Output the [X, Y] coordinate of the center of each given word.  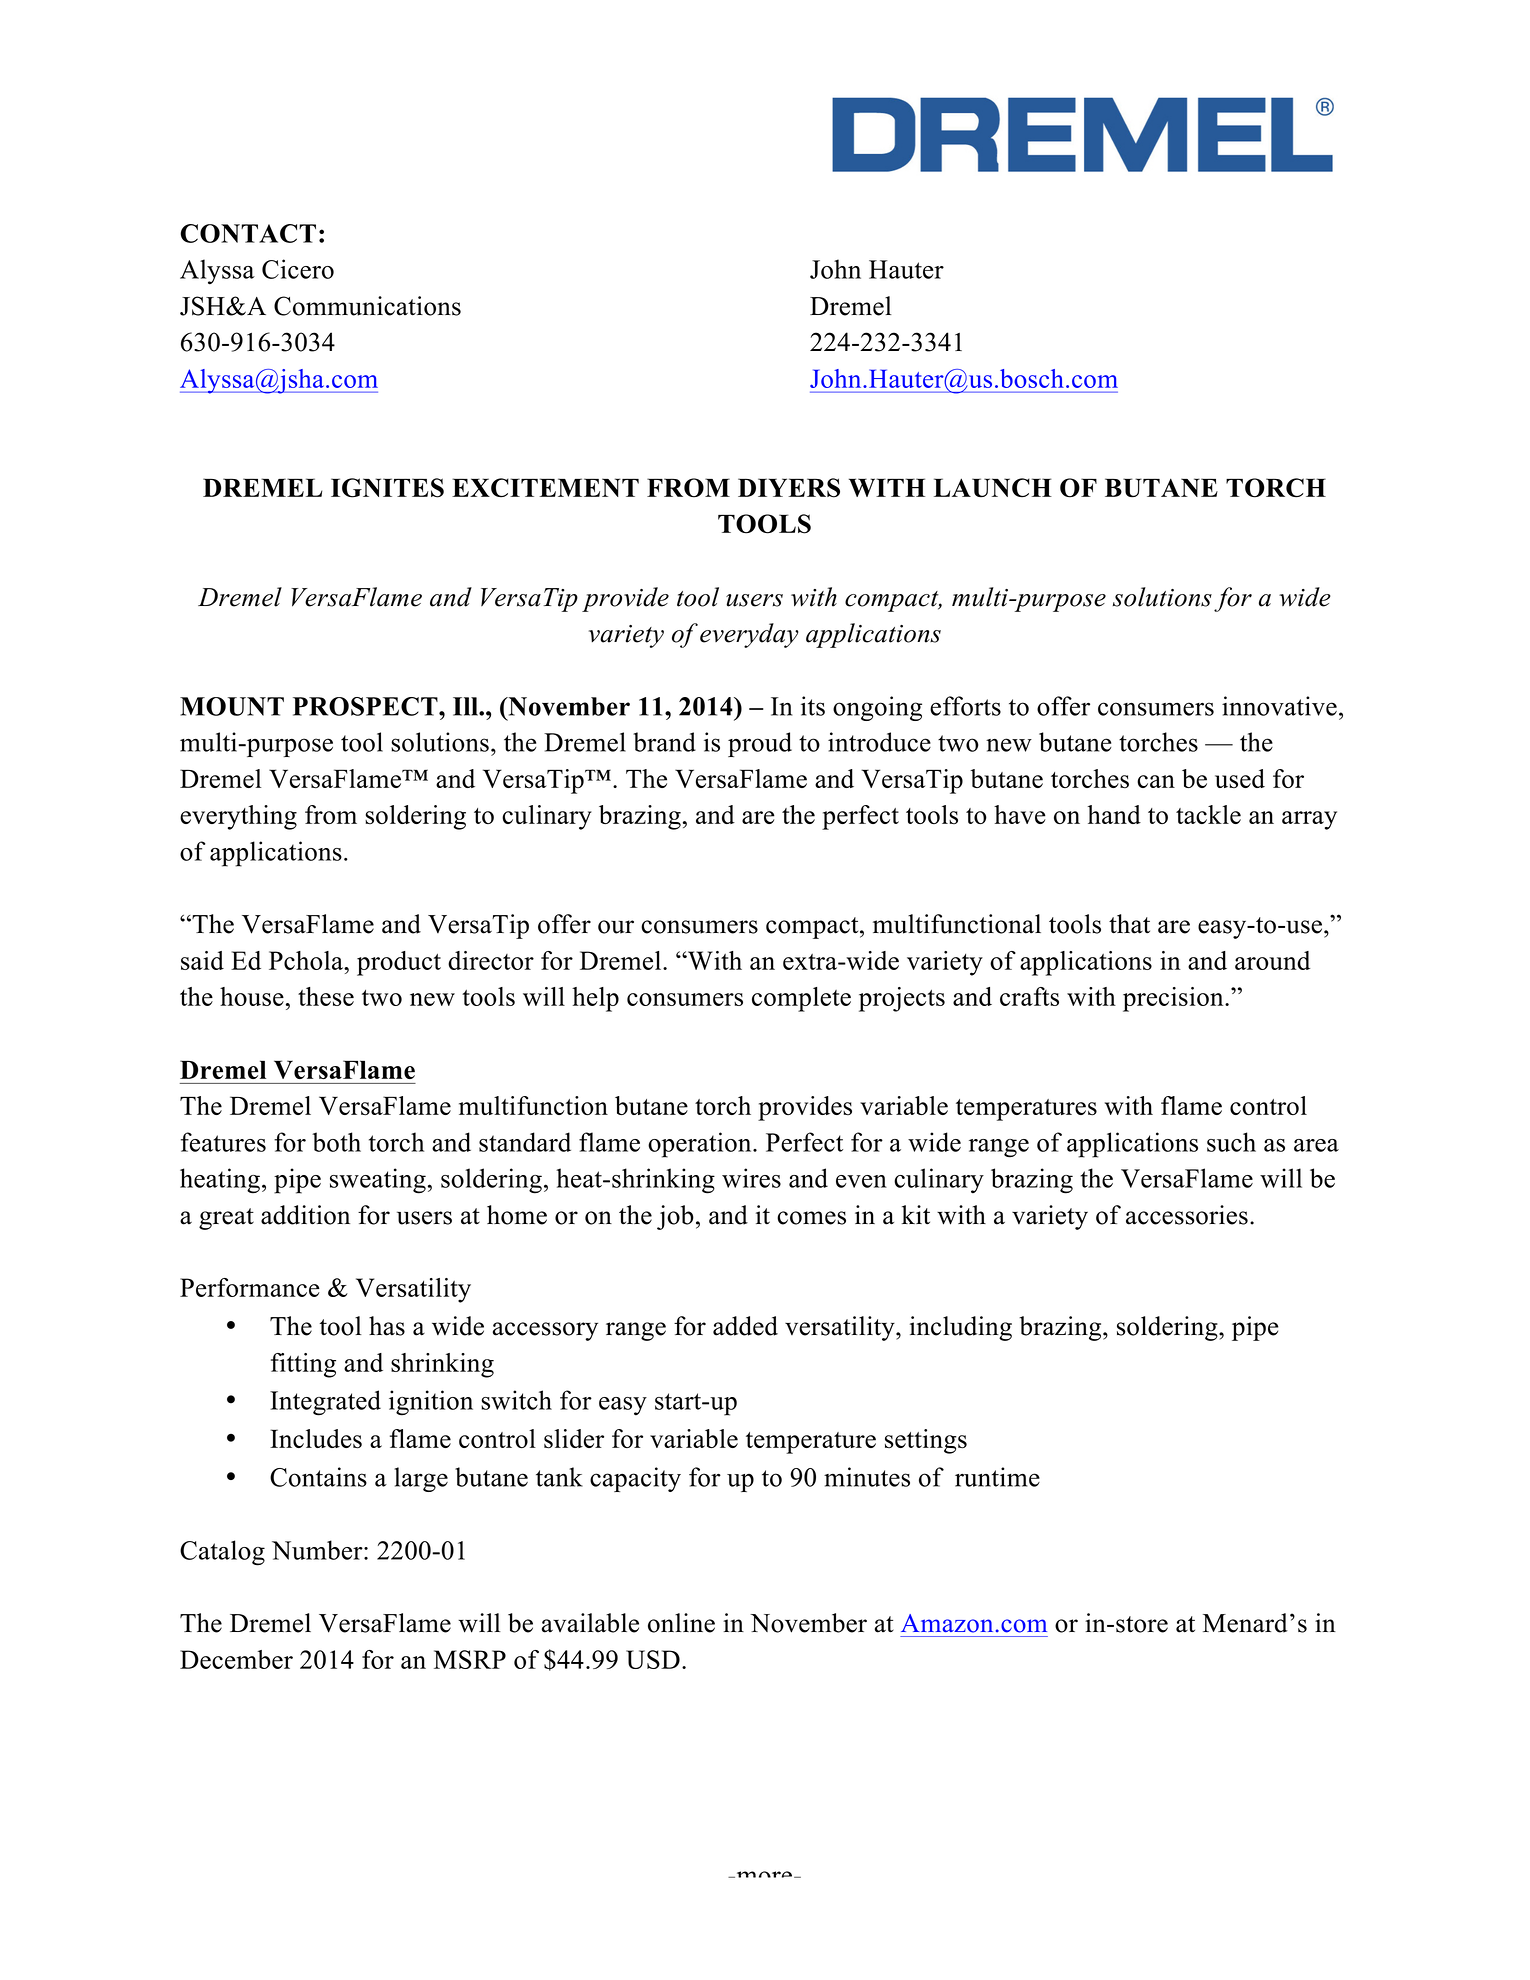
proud [760, 744]
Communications [367, 306]
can [1156, 781]
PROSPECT [366, 706]
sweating [378, 1181]
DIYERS [789, 488]
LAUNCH [993, 487]
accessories [1187, 1215]
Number [318, 1550]
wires [751, 1178]
